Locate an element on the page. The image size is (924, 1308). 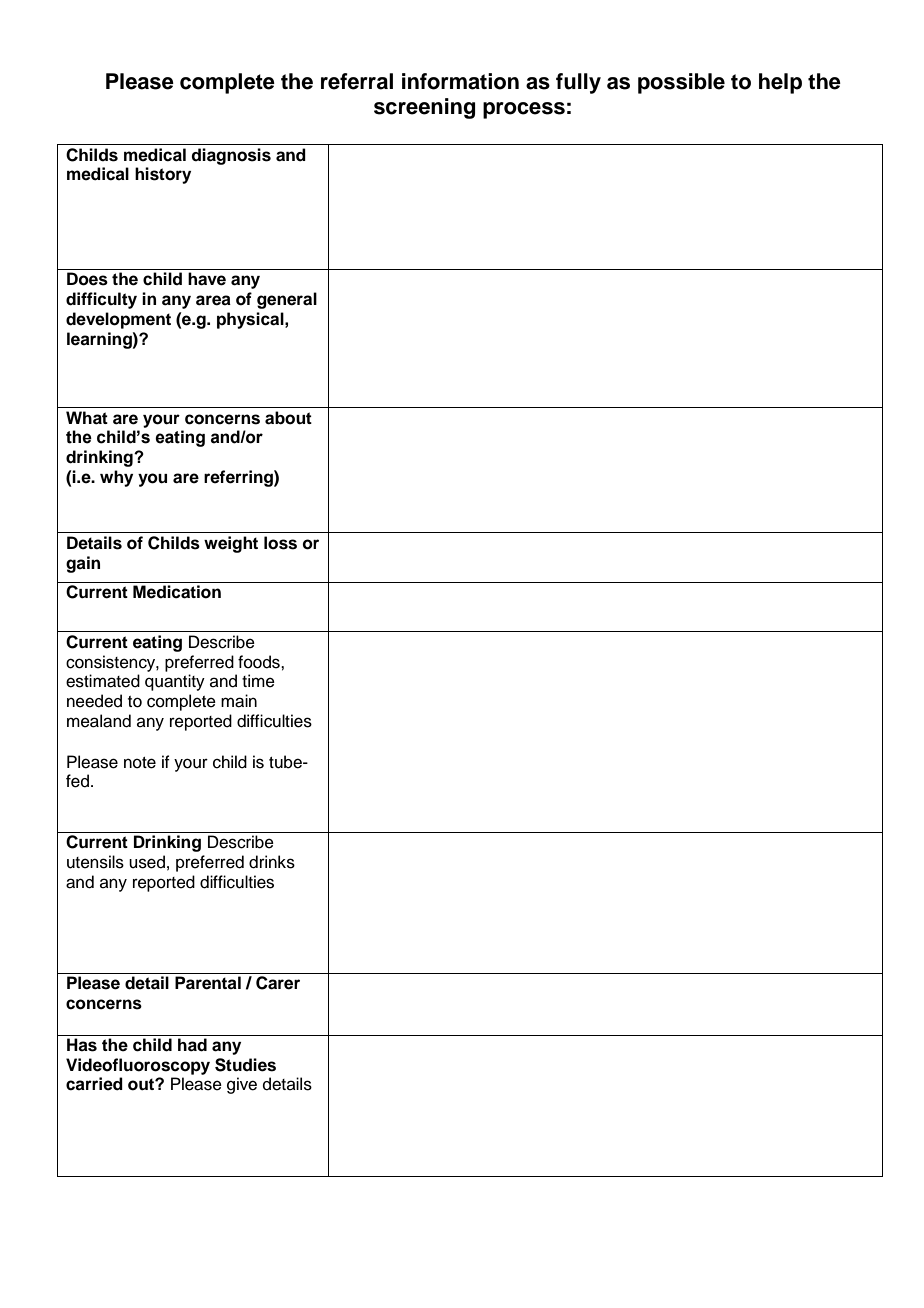
about is located at coordinates (288, 418).
